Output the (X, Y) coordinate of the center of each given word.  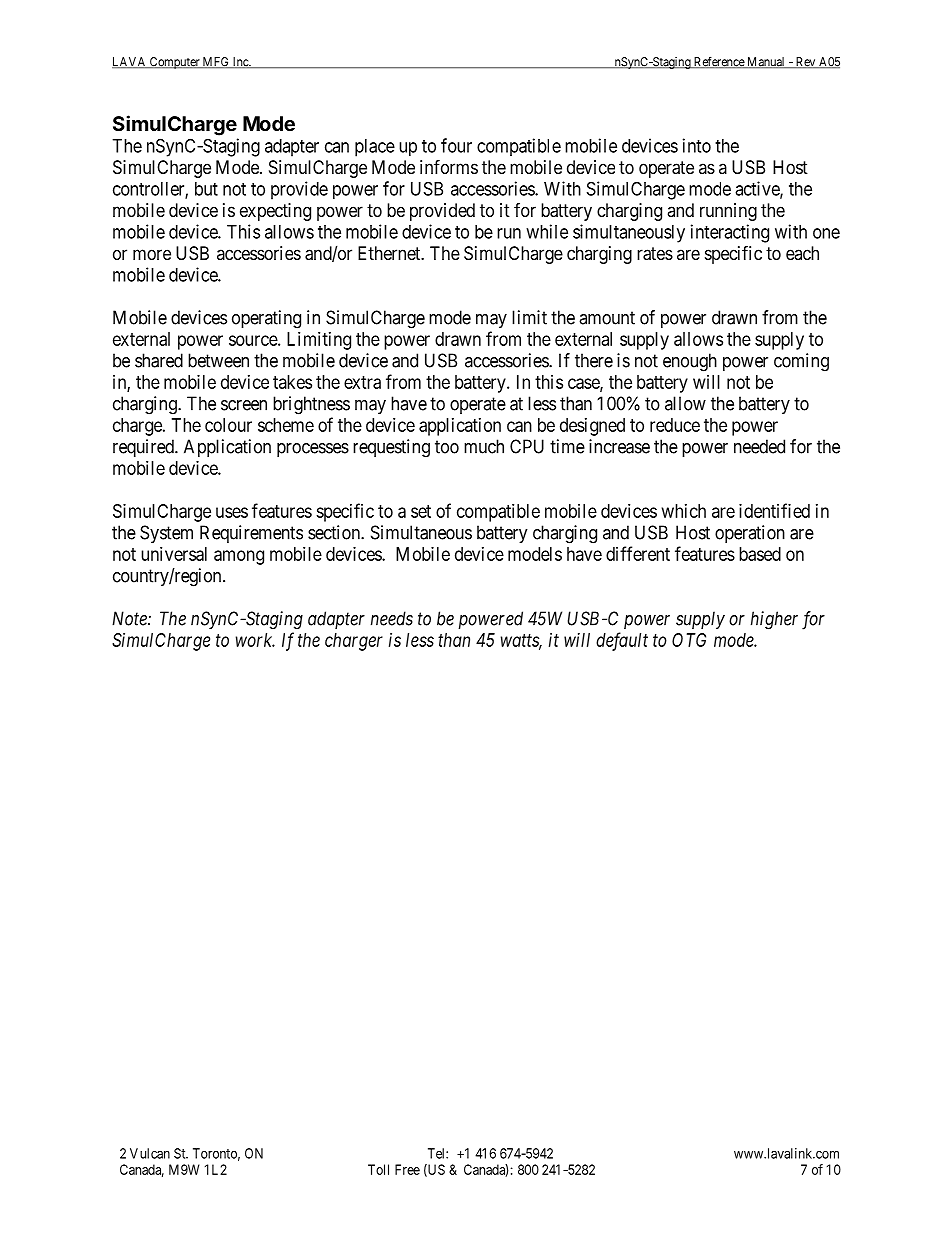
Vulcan (150, 1153)
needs (392, 618)
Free (407, 1169)
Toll (378, 1169)
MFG (216, 62)
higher (774, 620)
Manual (766, 62)
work (255, 640)
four (456, 145)
